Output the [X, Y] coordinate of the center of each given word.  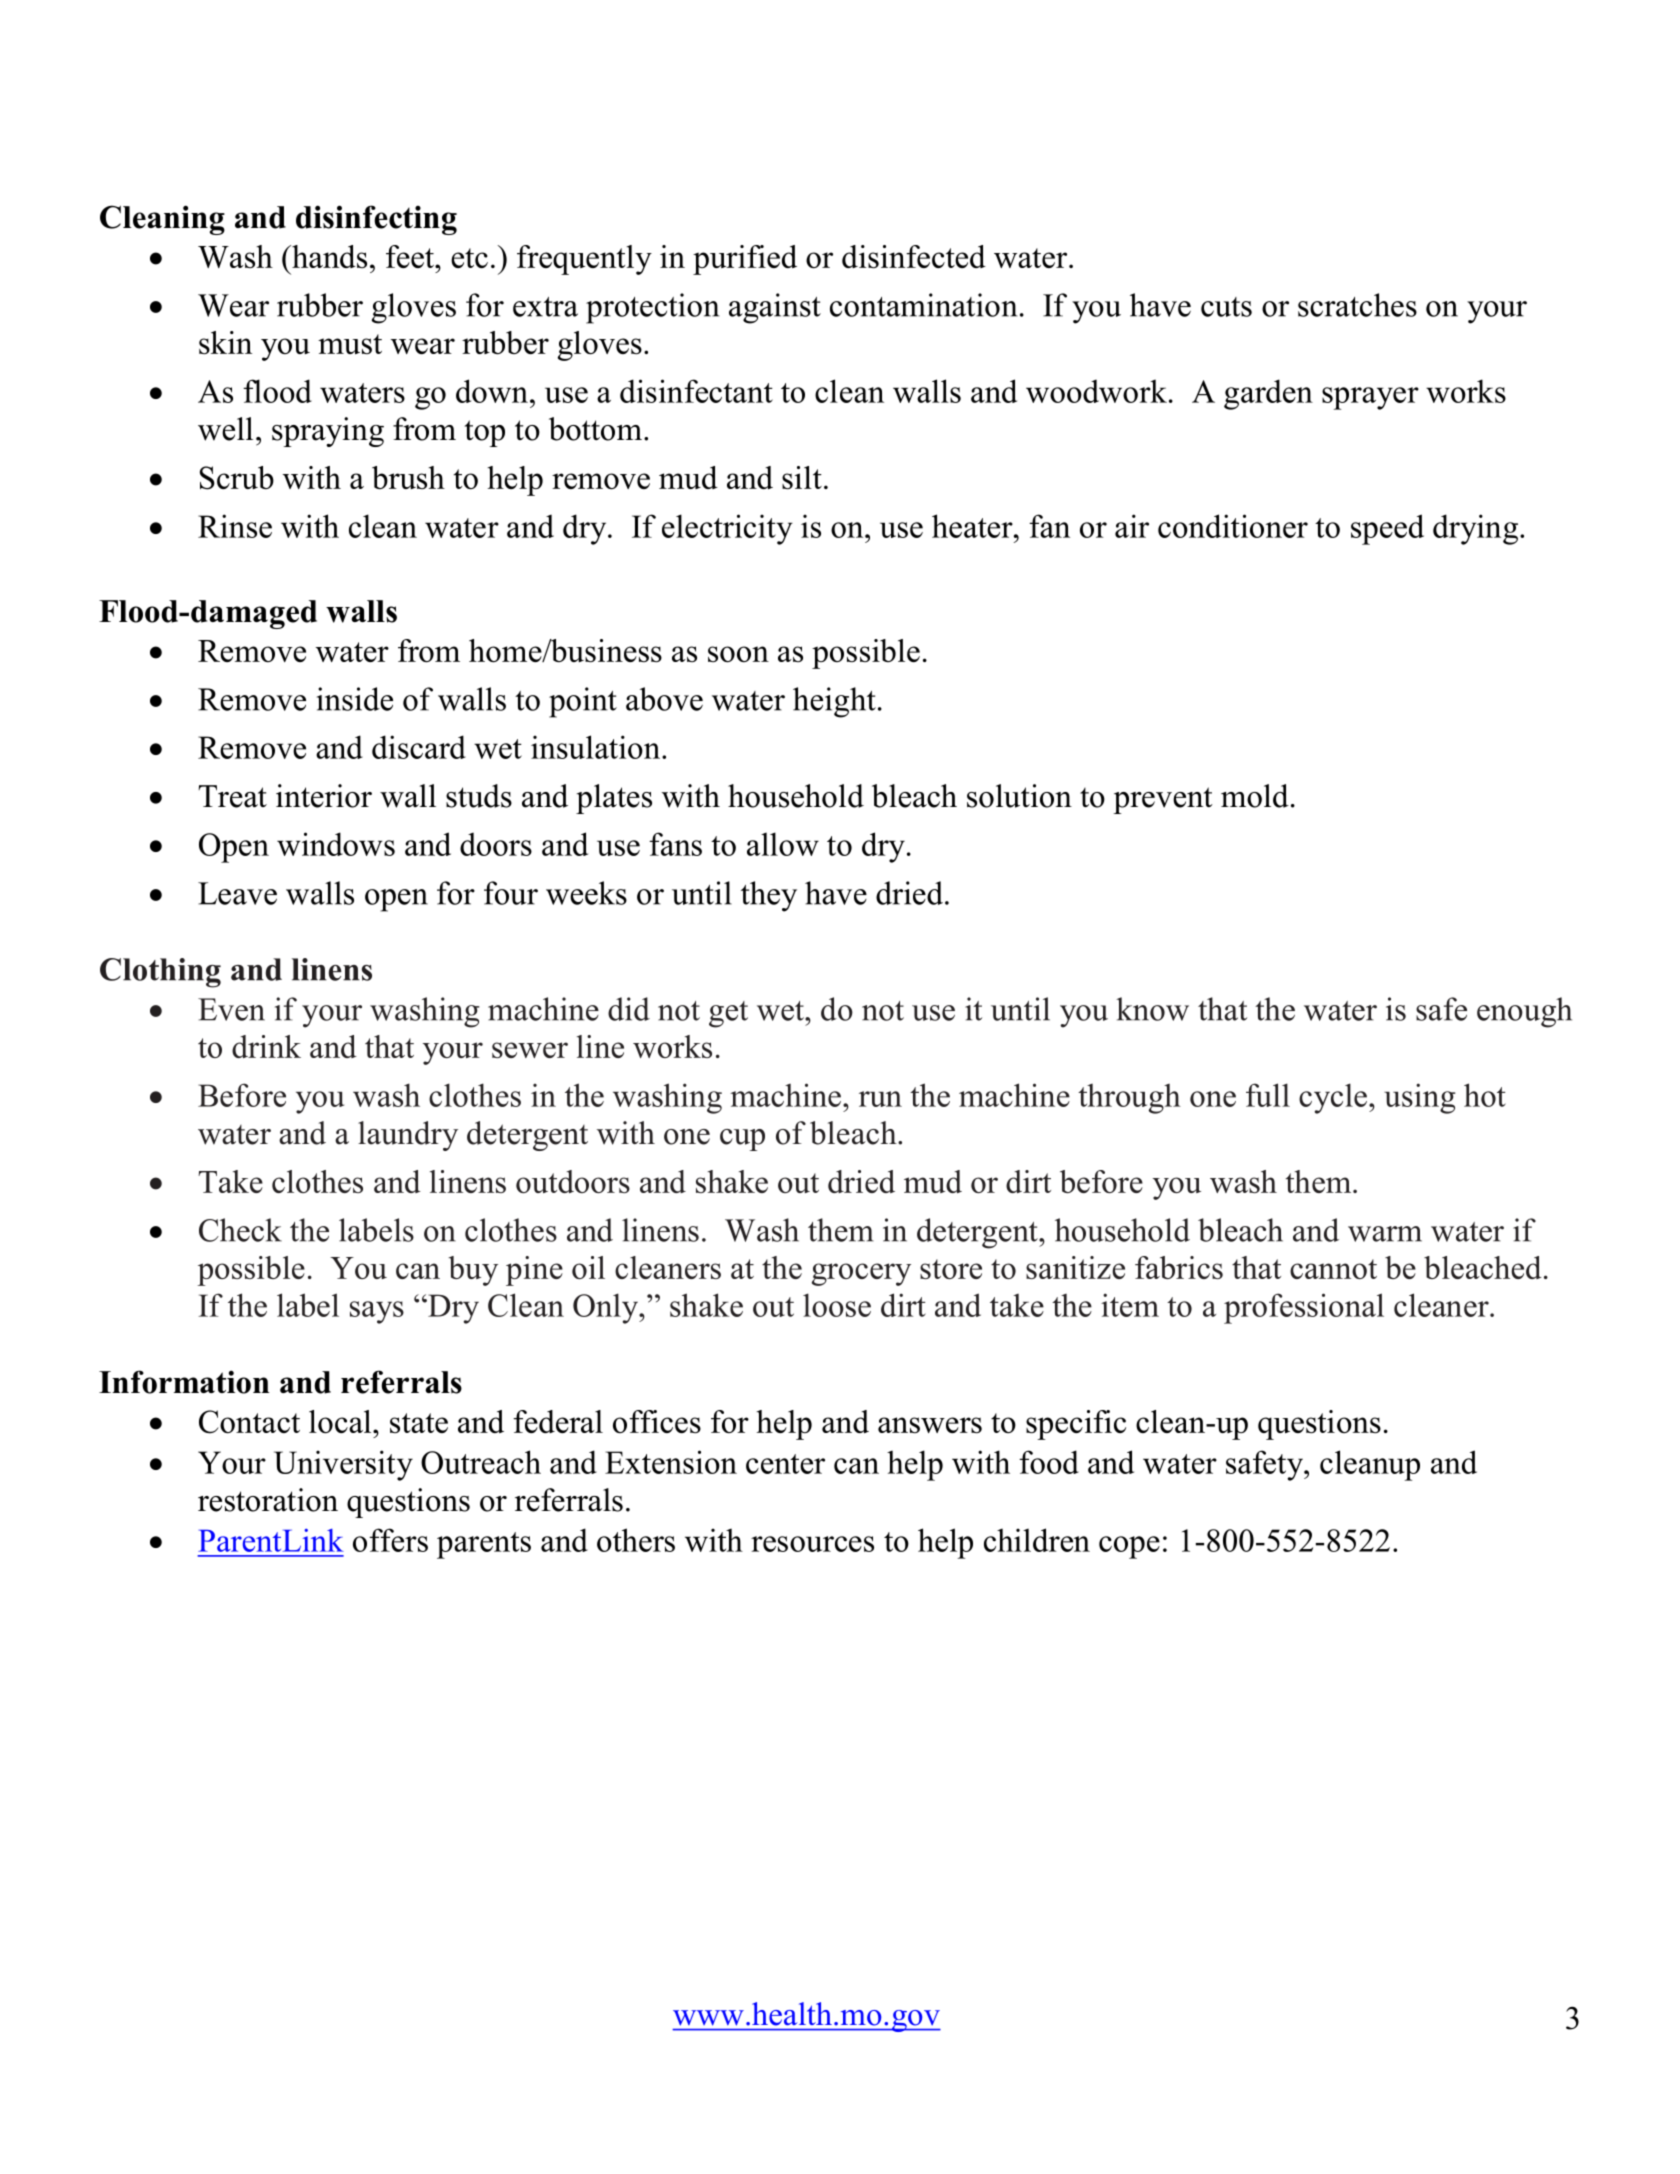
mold [1255, 796]
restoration [268, 1500]
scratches [1357, 305]
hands [328, 256]
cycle [1333, 1098]
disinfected [914, 256]
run [880, 1099]
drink [266, 1046]
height [834, 702]
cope [1129, 1547]
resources [812, 1544]
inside [355, 699]
